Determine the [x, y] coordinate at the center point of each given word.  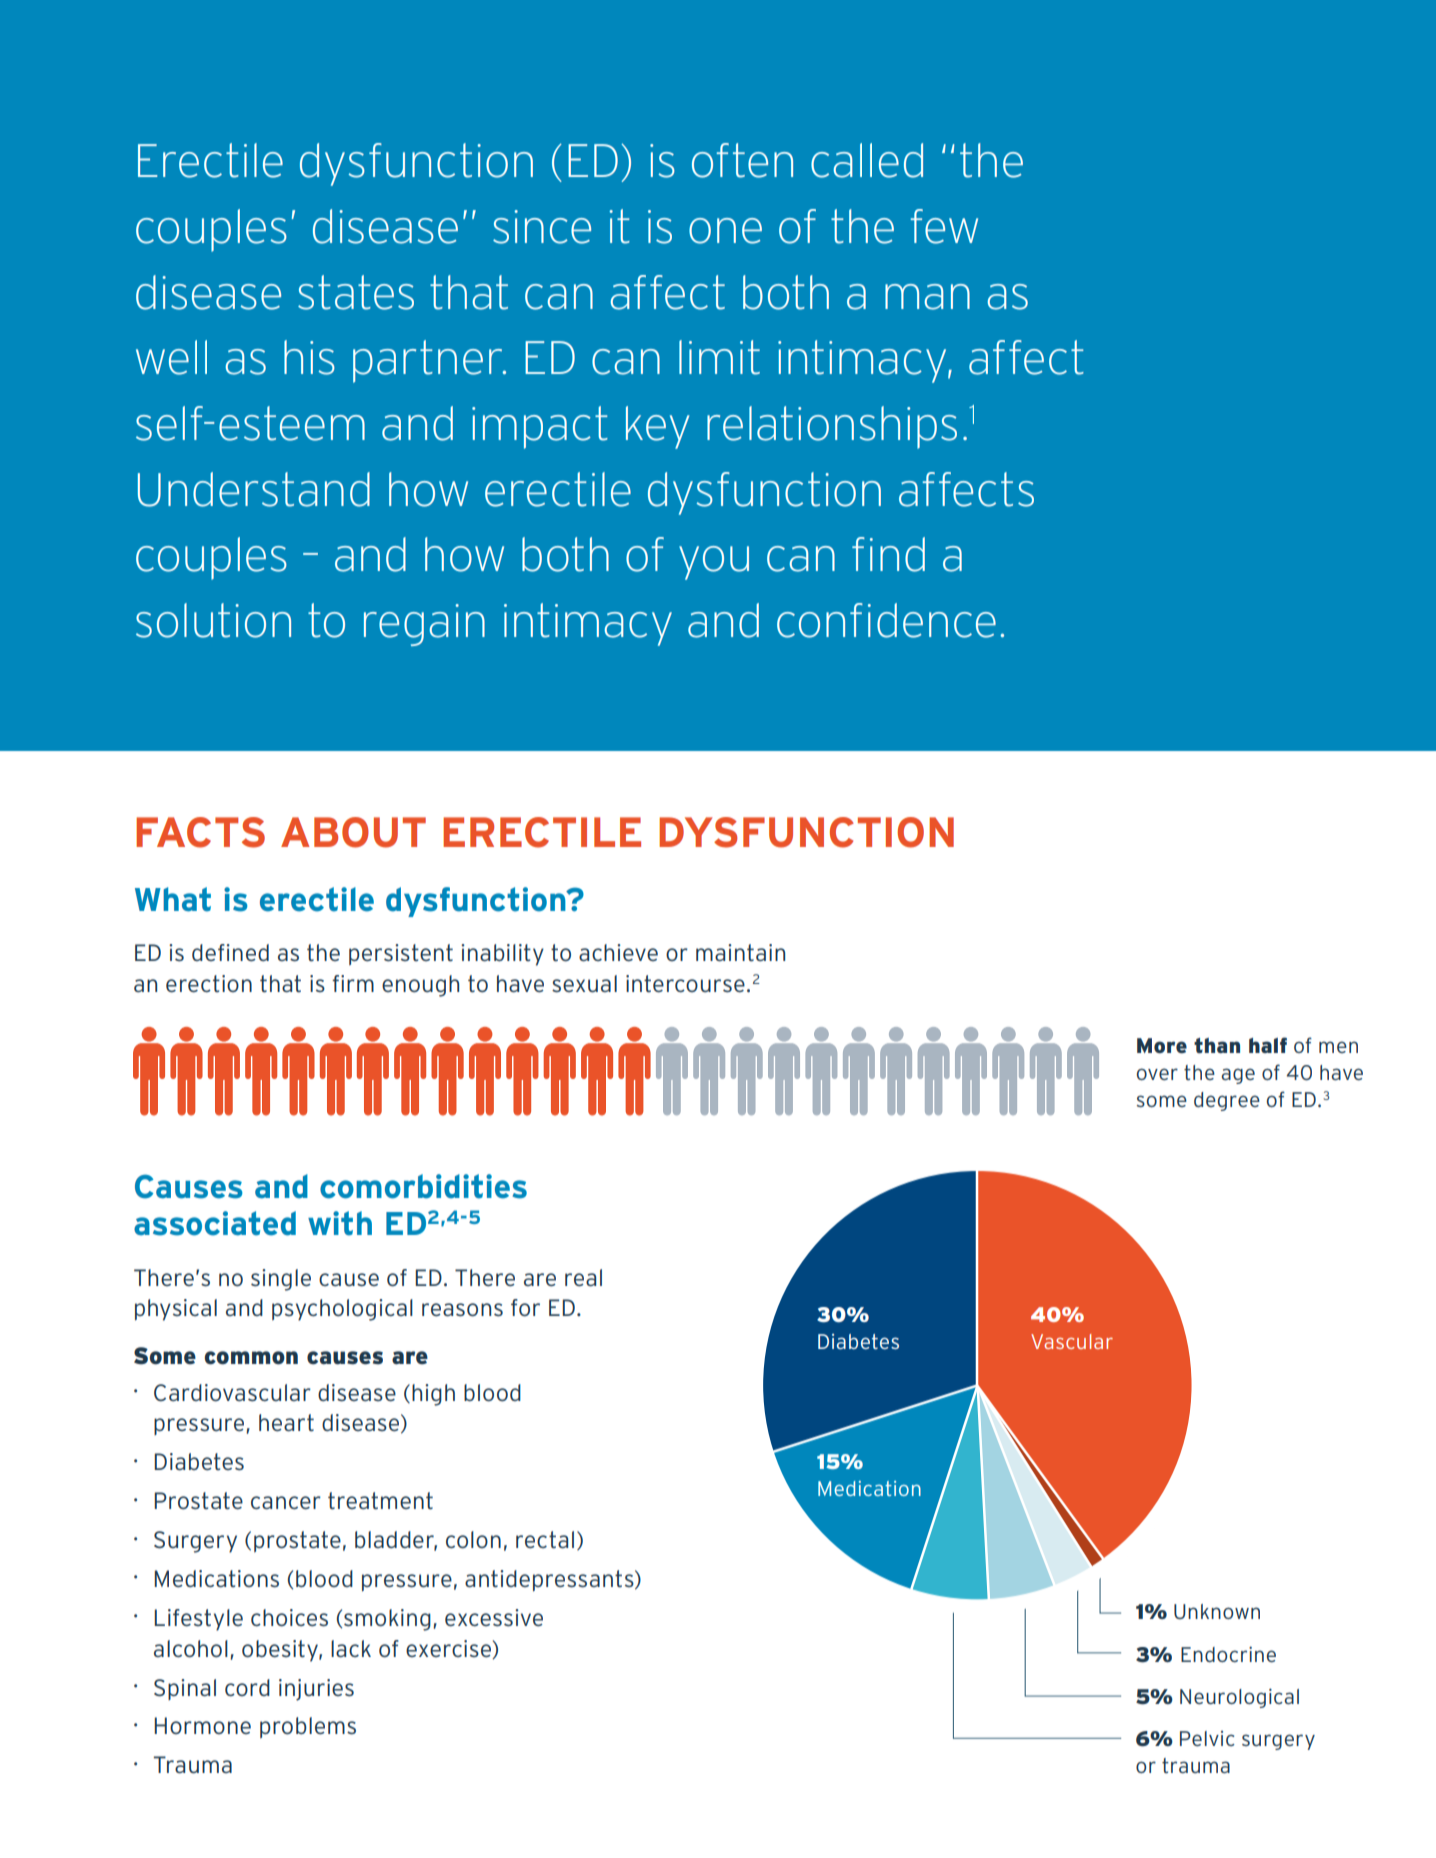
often [742, 160]
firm [353, 983]
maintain [740, 953]
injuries [316, 1690]
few [944, 226]
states [356, 292]
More [1162, 1045]
